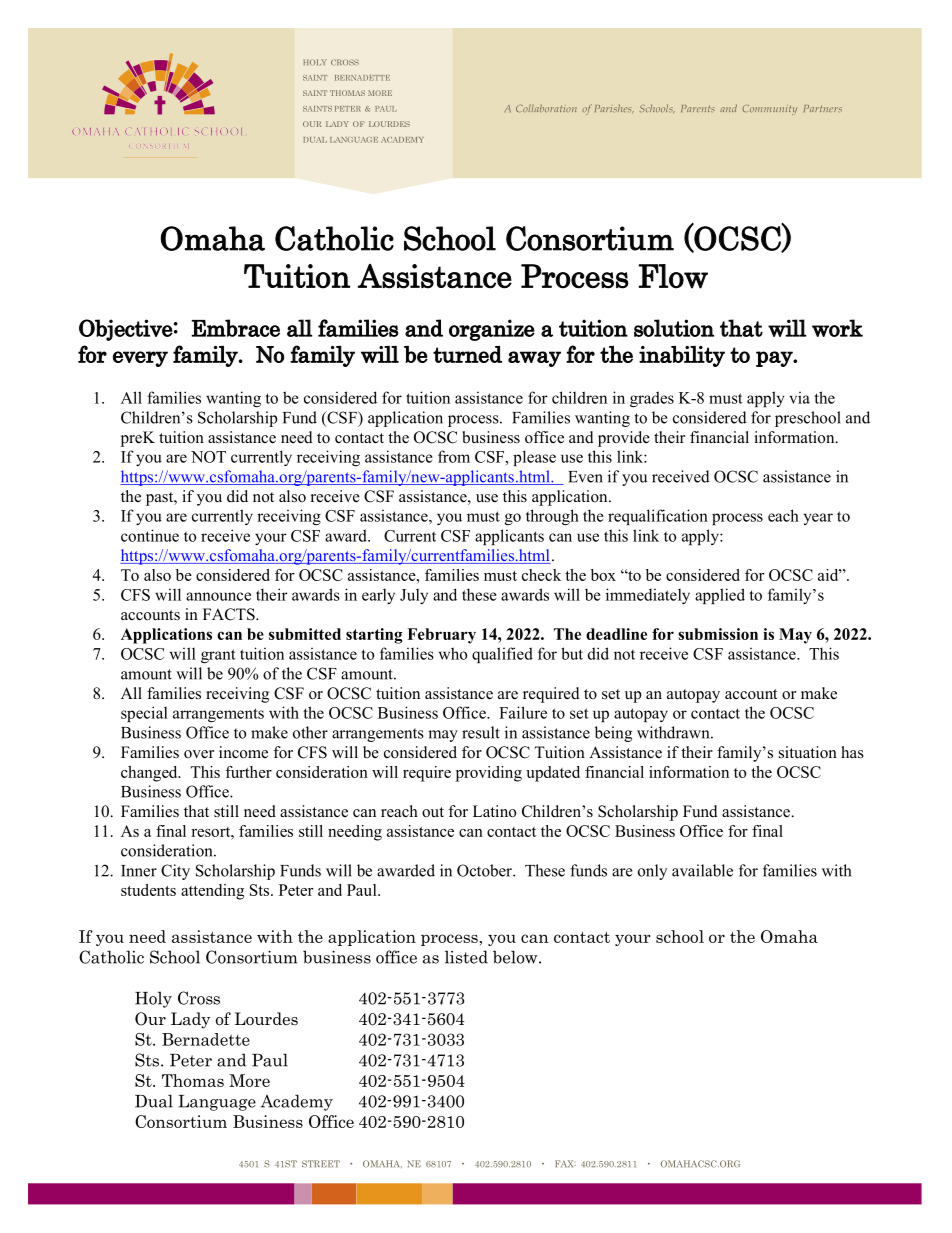 This image has height=1233, width=952. Describe the element at coordinates (769, 110) in the image. I see `Community` at that location.
